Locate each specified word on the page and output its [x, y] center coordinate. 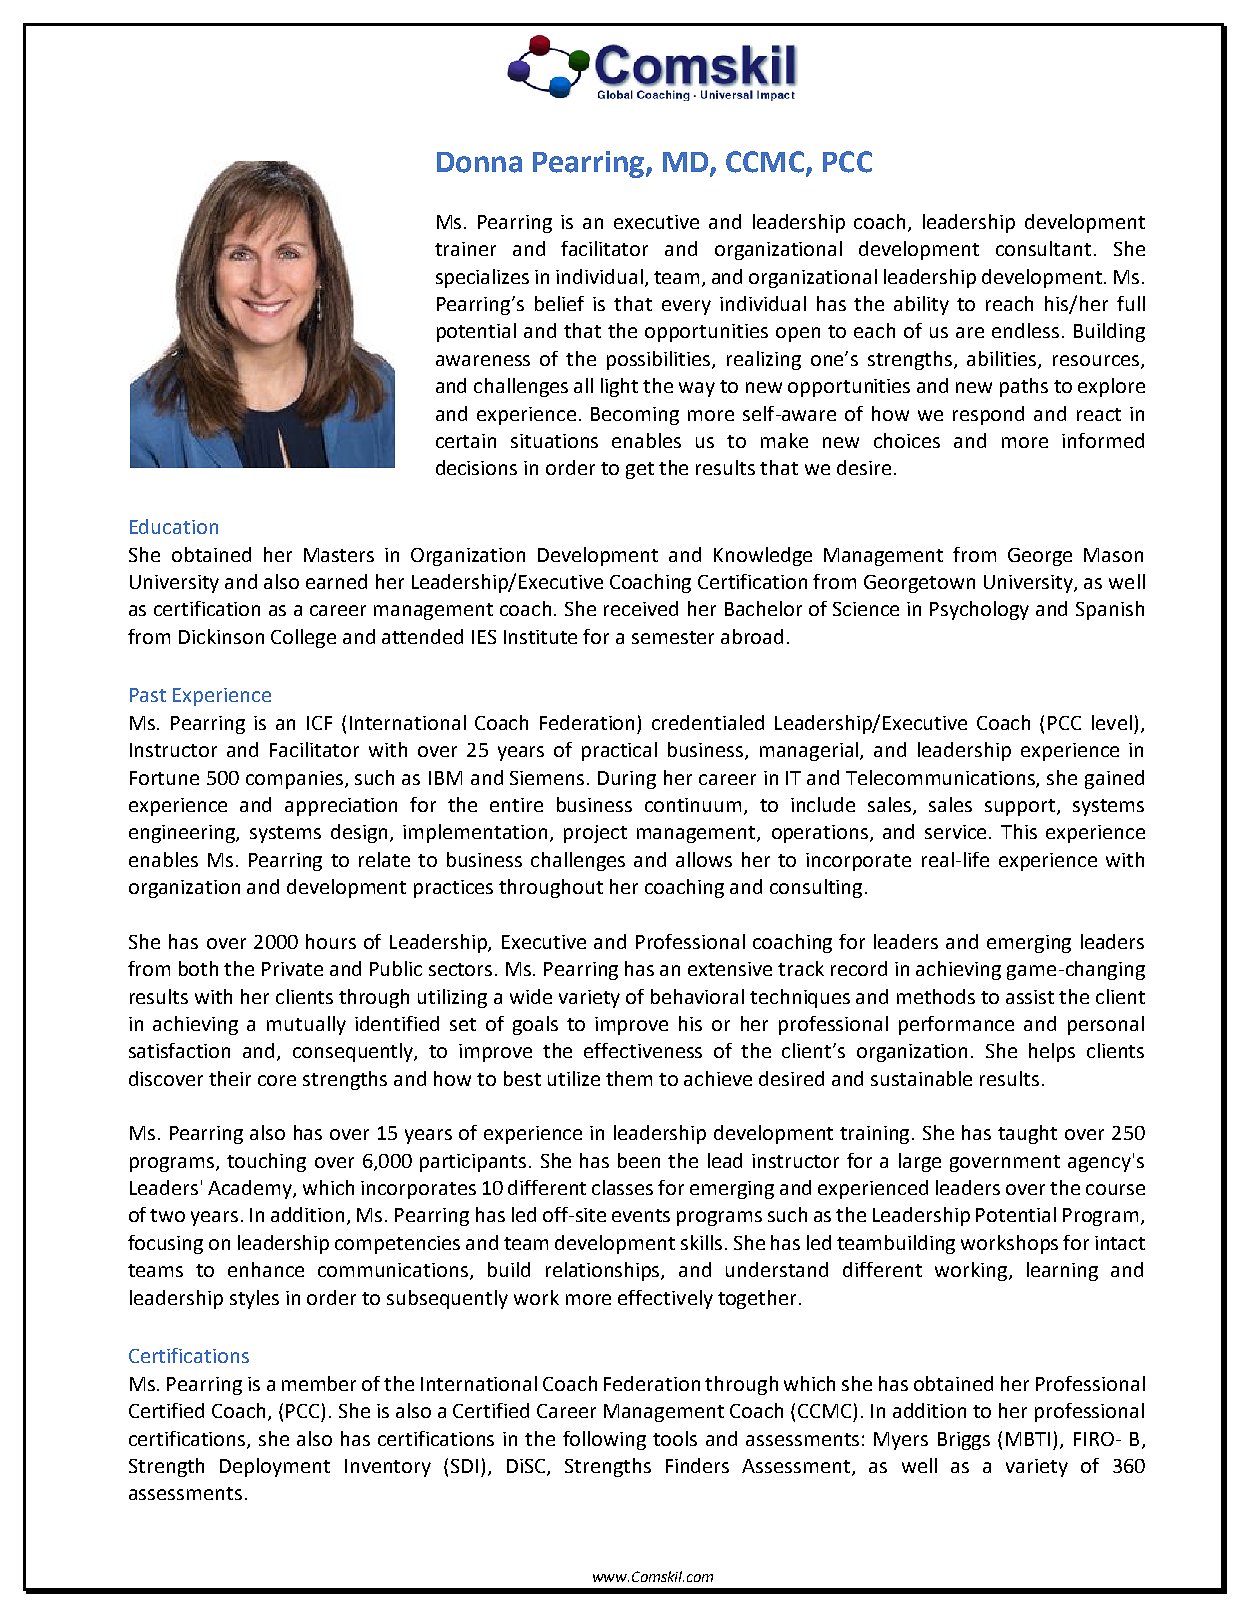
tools [675, 1438]
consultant [1043, 248]
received [641, 608]
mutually [306, 1025]
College [303, 638]
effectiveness [643, 1050]
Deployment [275, 1467]
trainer [465, 249]
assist [1030, 997]
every [686, 307]
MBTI [1028, 1439]
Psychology [979, 610]
